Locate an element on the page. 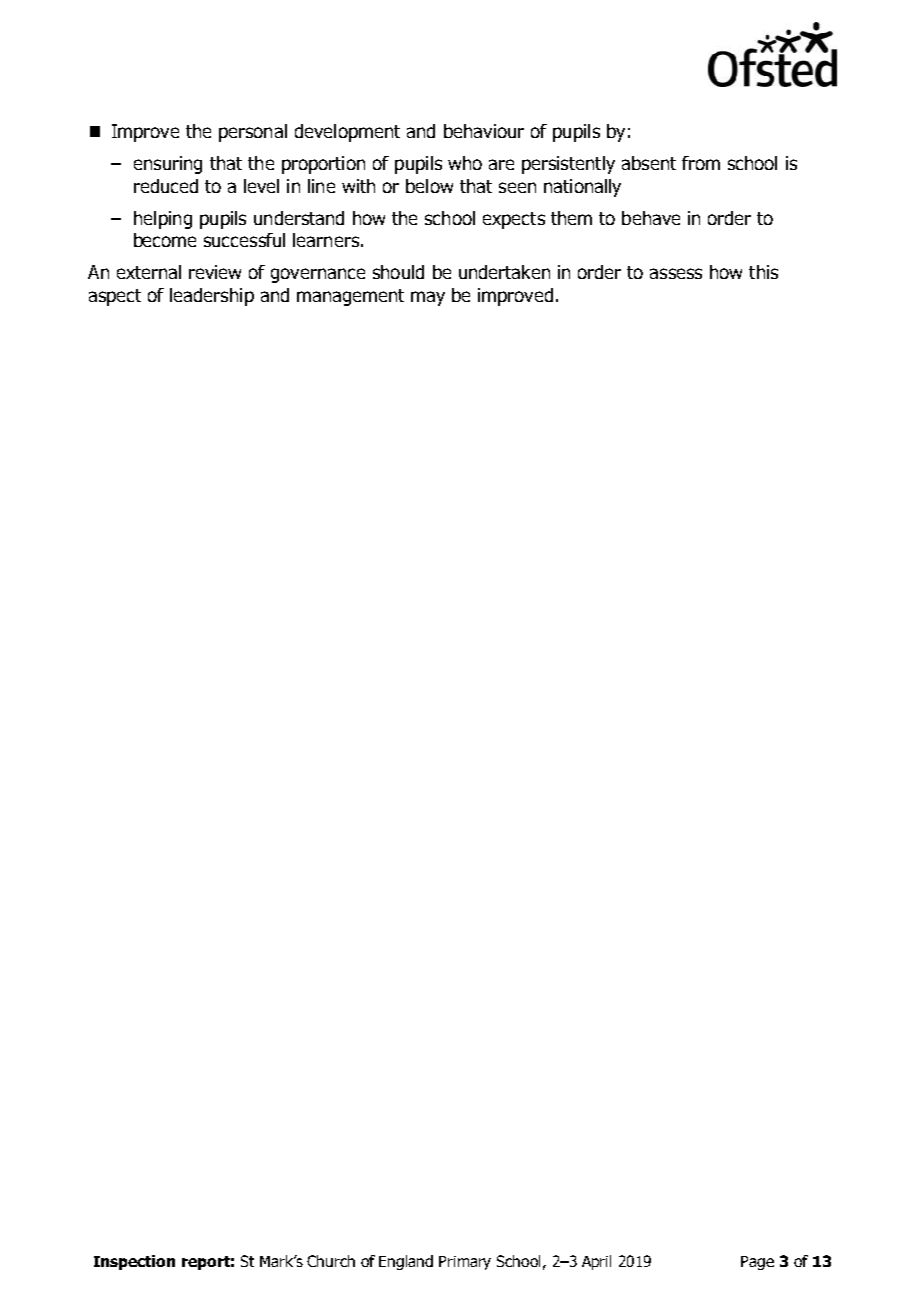 The height and width of the page is (1310, 924). assess is located at coordinates (676, 273).
